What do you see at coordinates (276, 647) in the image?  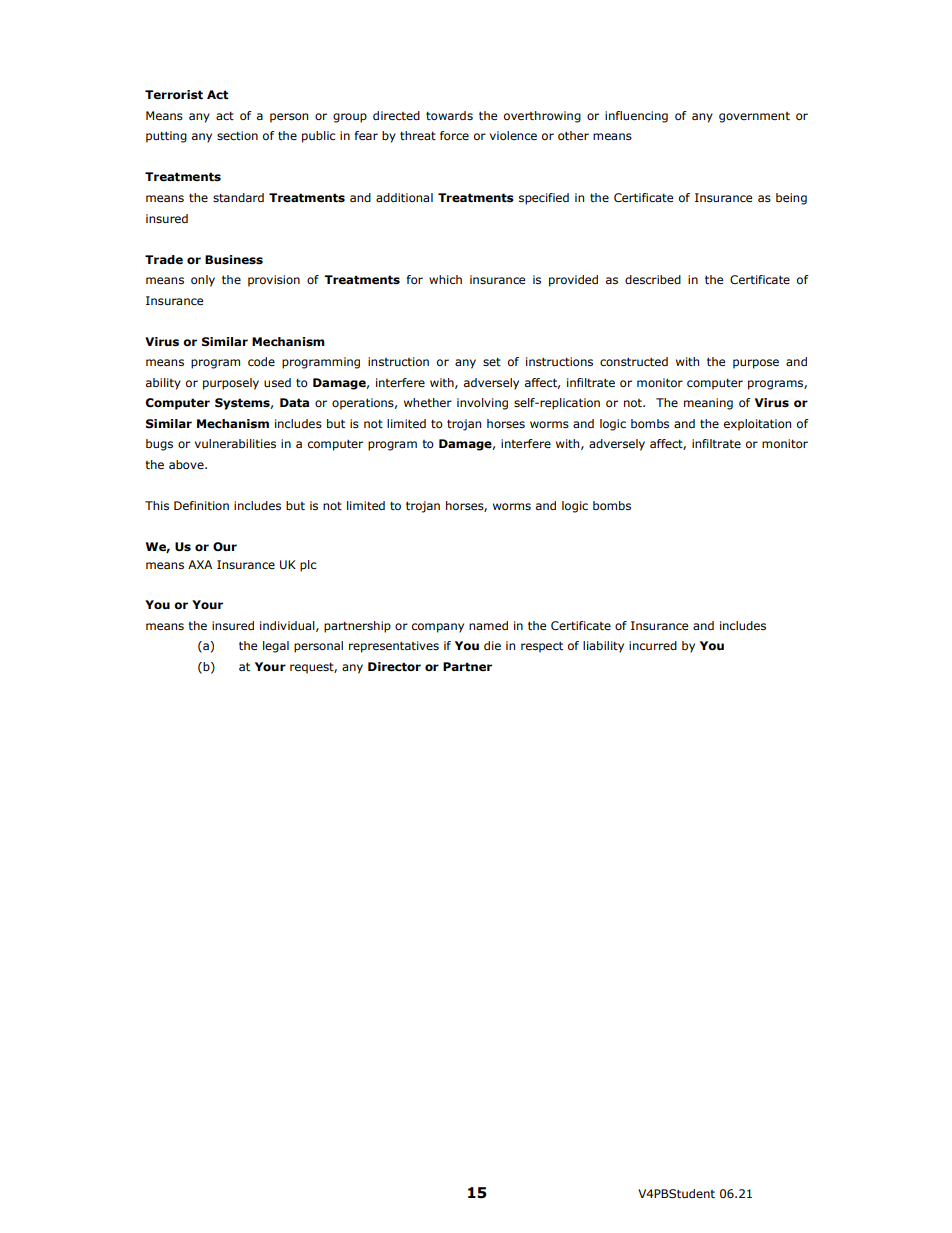 I see `legal` at bounding box center [276, 647].
